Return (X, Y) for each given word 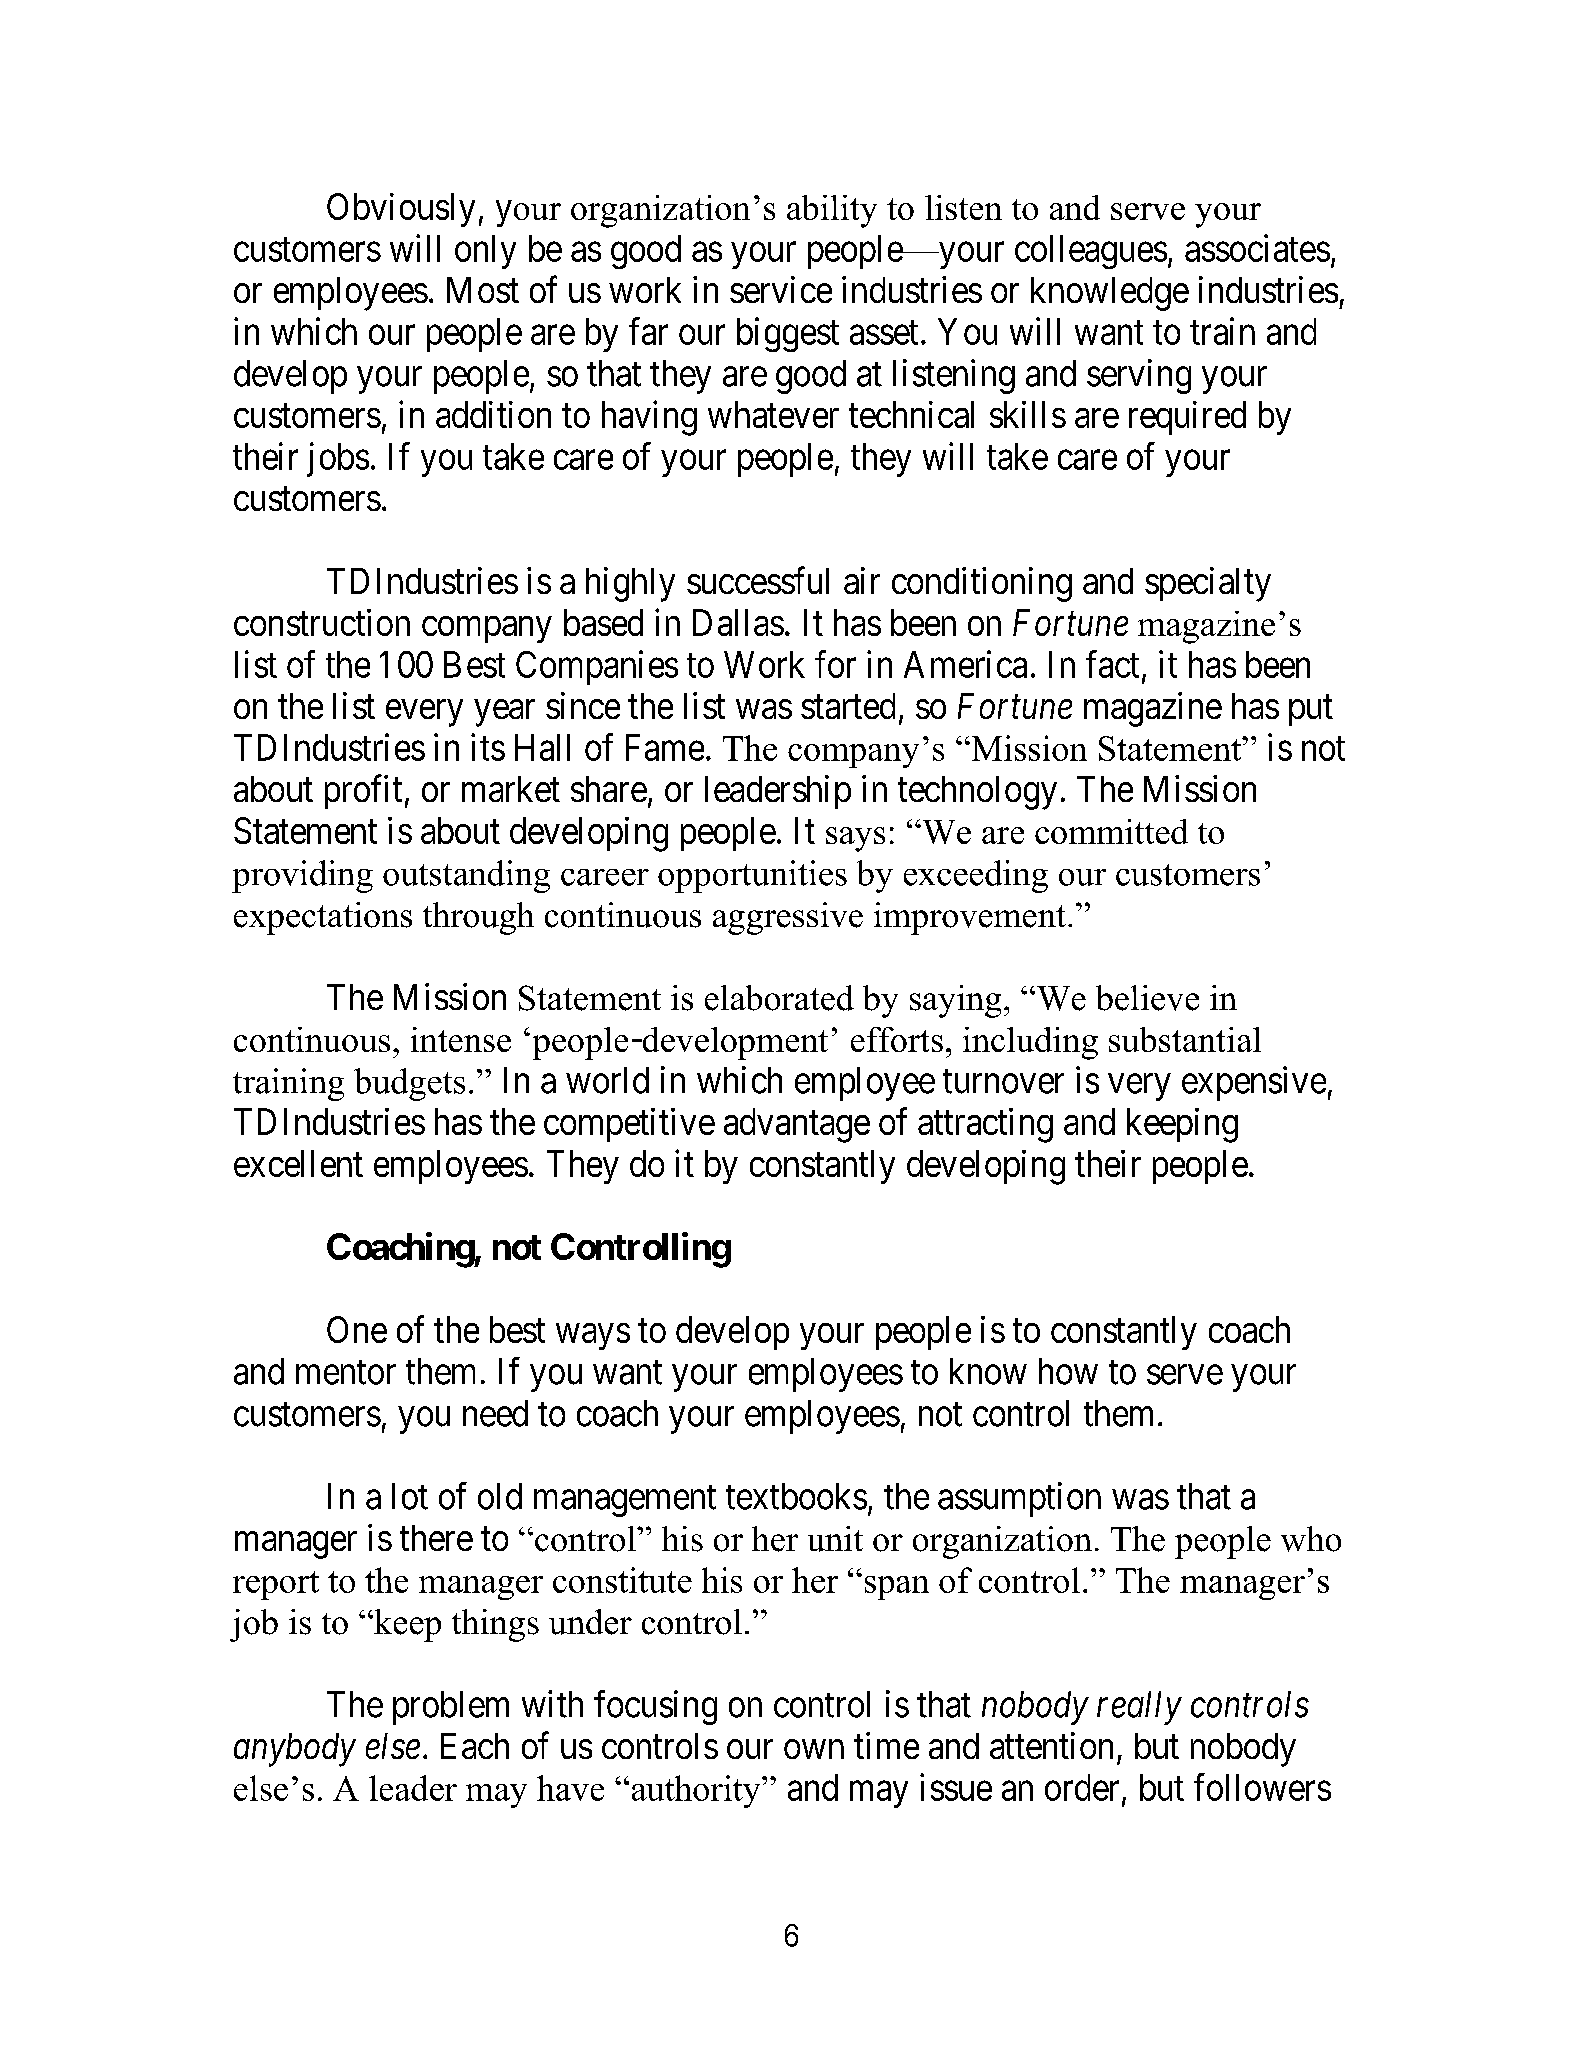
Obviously (401, 210)
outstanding (466, 876)
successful (758, 580)
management (625, 1501)
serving (1139, 376)
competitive (629, 1125)
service (781, 289)
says (855, 839)
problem (451, 1708)
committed (1111, 831)
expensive (1254, 1083)
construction (322, 622)
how (1068, 1371)
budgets (409, 1084)
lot (410, 1496)
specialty (1208, 584)
